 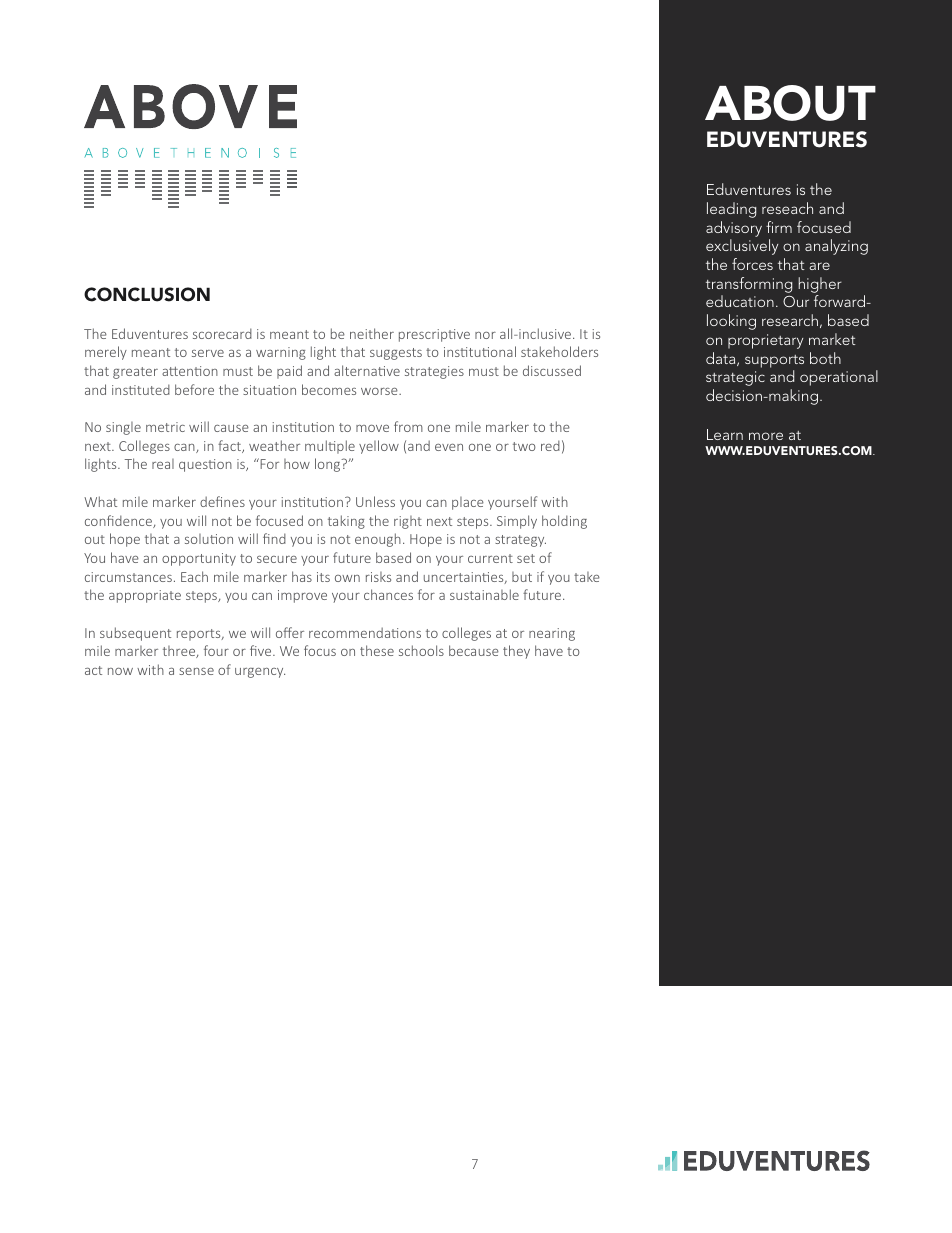 What do you see at coordinates (735, 378) in the page?
I see `strategic` at bounding box center [735, 378].
